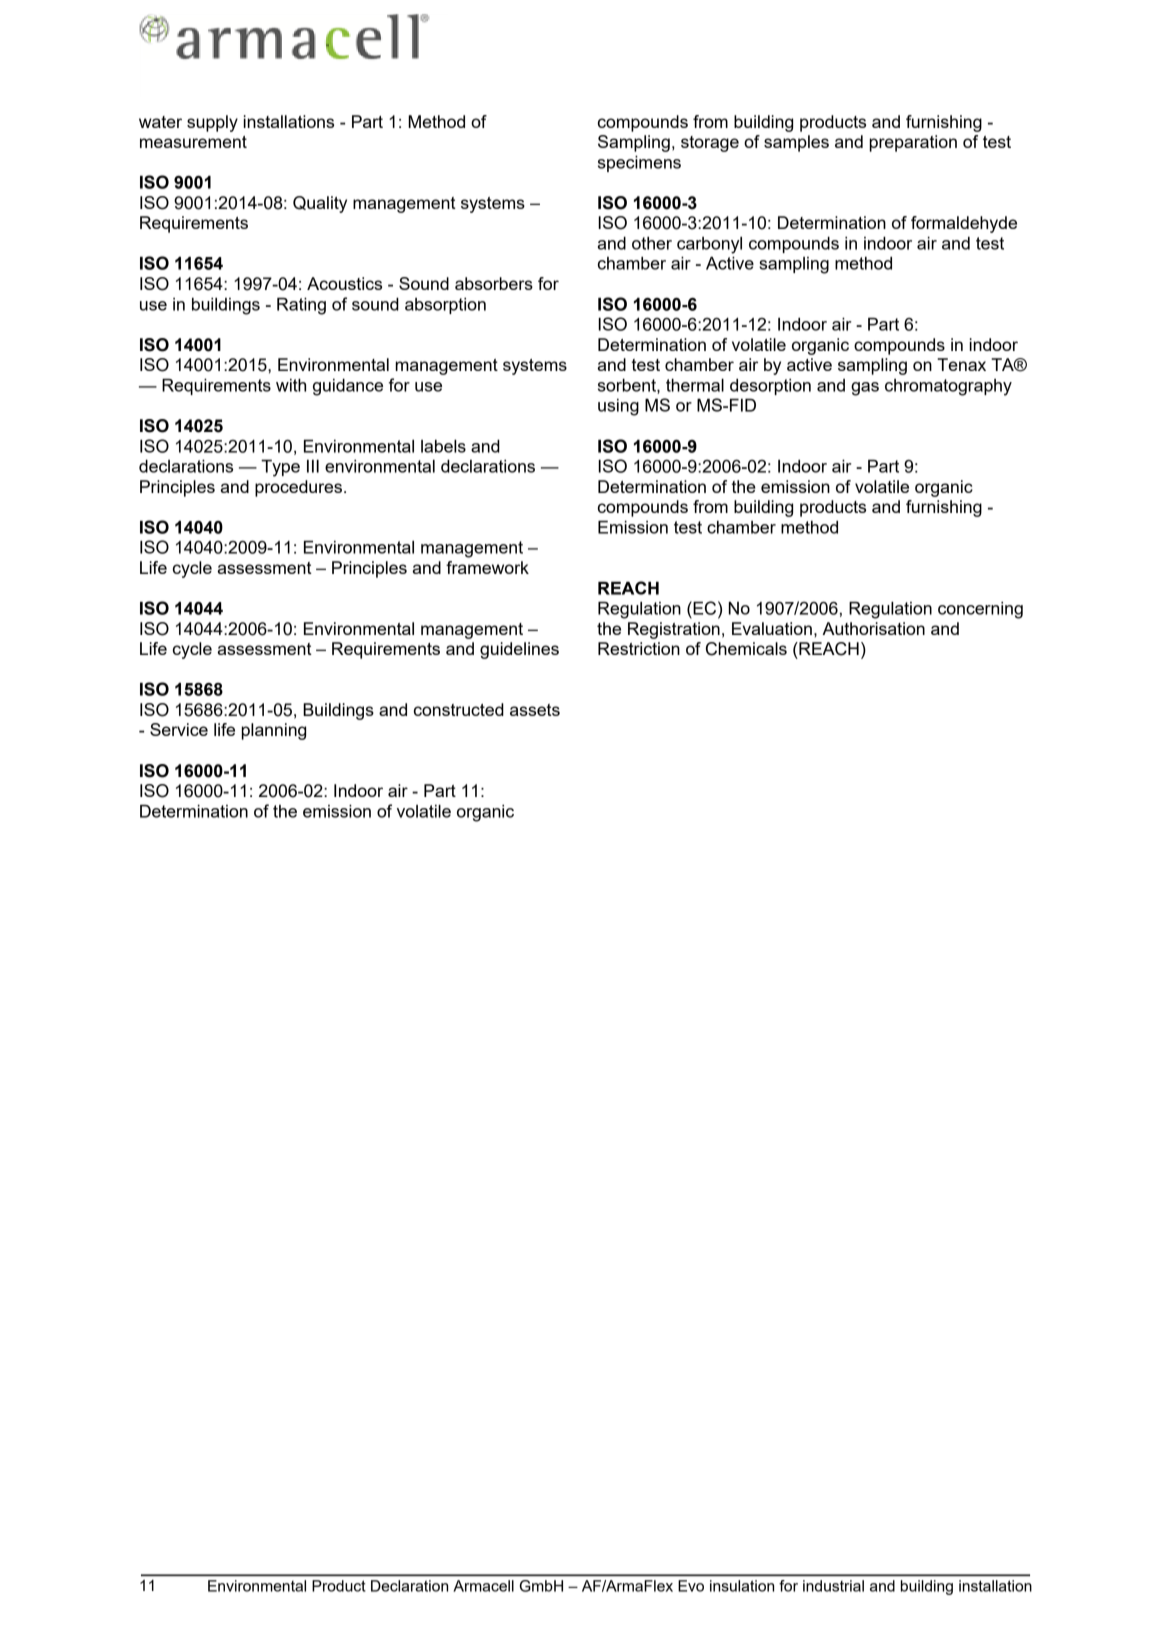  Describe the element at coordinates (212, 123) in the screenshot. I see `supply` at that location.
